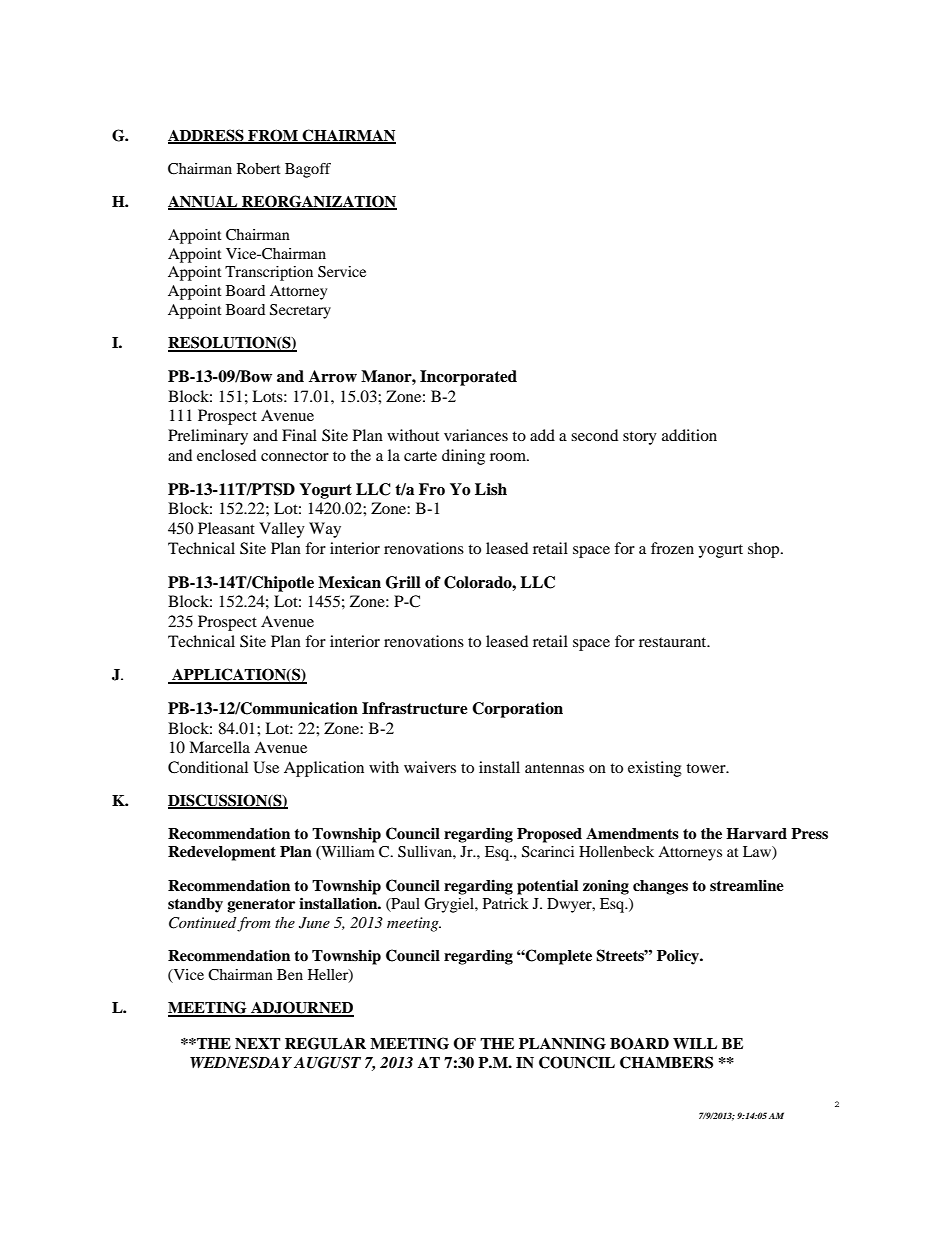  I want to click on Use, so click(266, 767).
